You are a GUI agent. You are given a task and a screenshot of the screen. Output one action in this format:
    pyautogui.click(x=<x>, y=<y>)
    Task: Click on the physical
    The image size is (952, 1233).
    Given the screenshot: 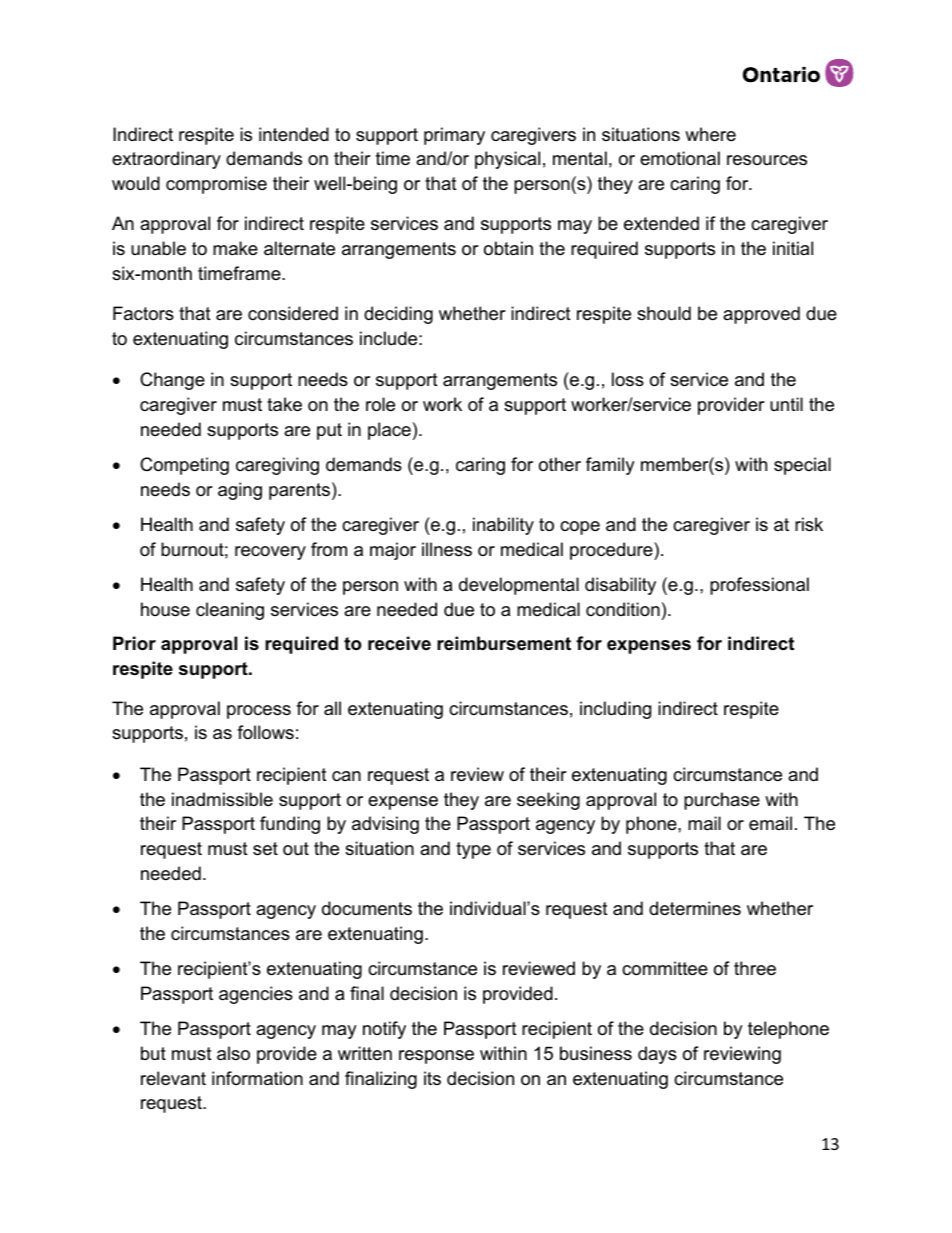 What is the action you would take?
    pyautogui.click(x=507, y=160)
